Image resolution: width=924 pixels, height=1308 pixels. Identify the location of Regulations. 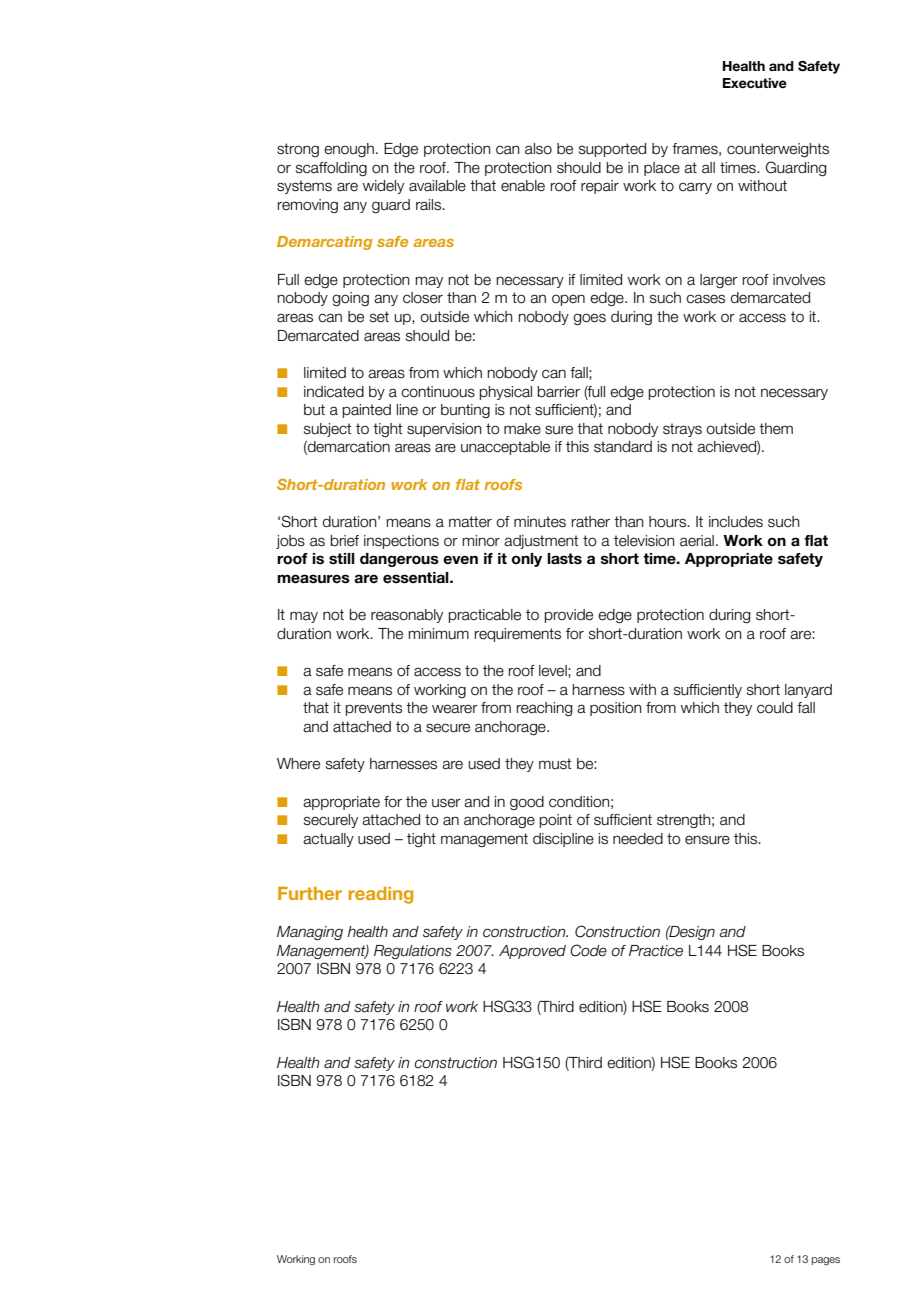
(413, 952).
